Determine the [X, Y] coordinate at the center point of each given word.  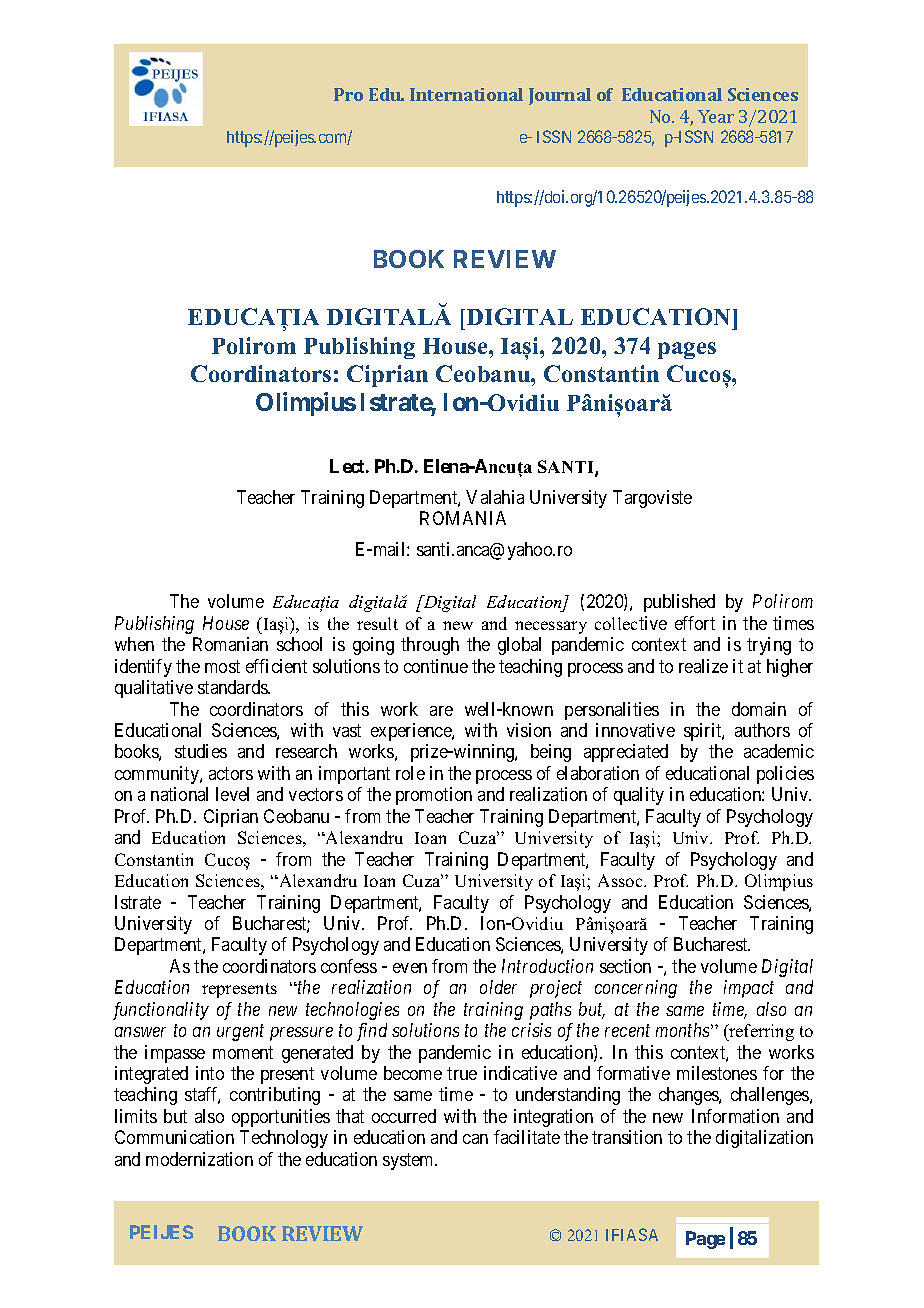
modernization [199, 1159]
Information [735, 1116]
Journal [560, 96]
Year [716, 116]
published [679, 603]
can [475, 1139]
